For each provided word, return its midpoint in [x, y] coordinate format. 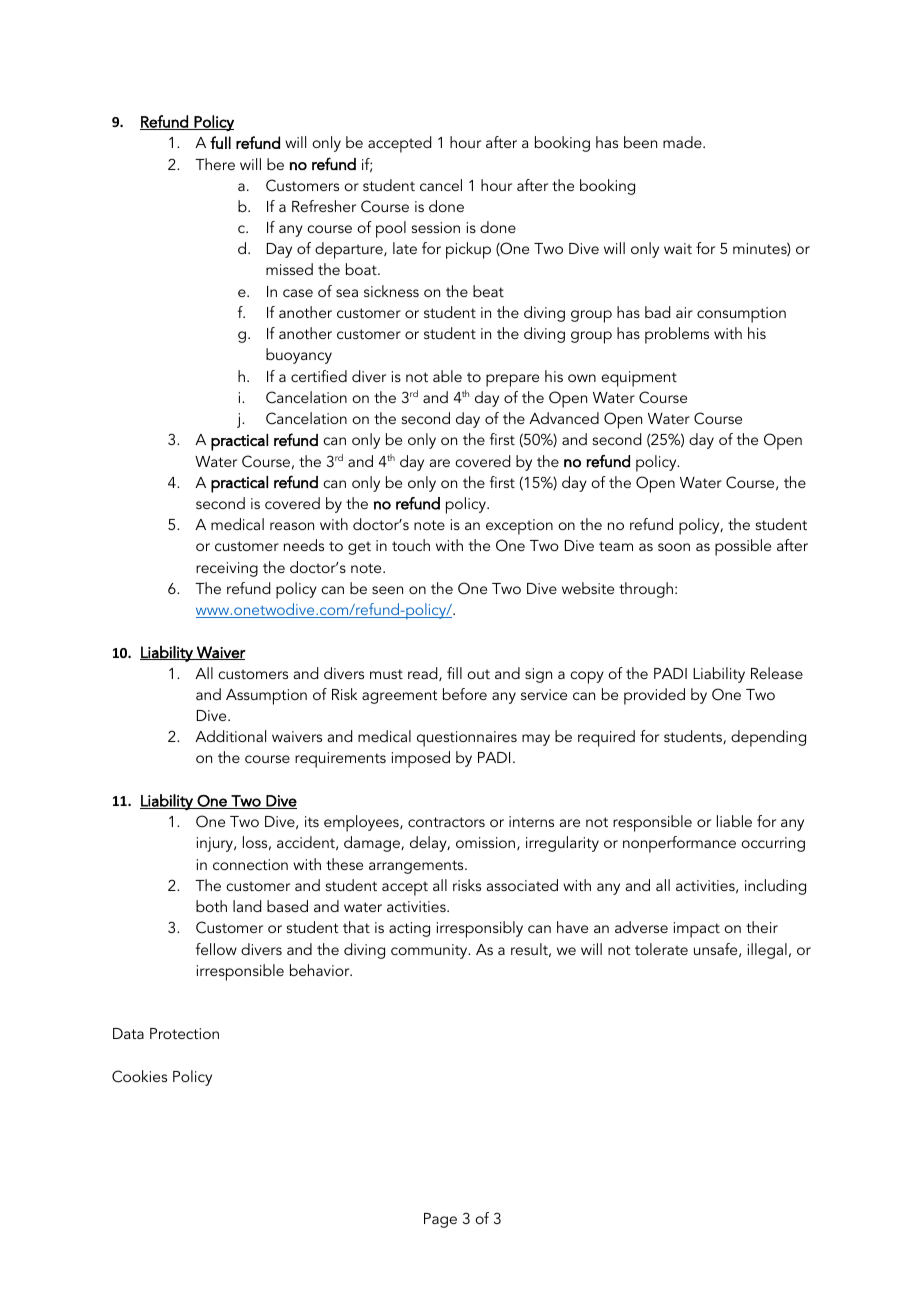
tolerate [661, 949]
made [683, 142]
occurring [773, 844]
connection [250, 864]
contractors [446, 822]
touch [411, 545]
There [215, 164]
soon [674, 547]
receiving [227, 569]
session [436, 227]
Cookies [139, 1076]
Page [440, 1220]
